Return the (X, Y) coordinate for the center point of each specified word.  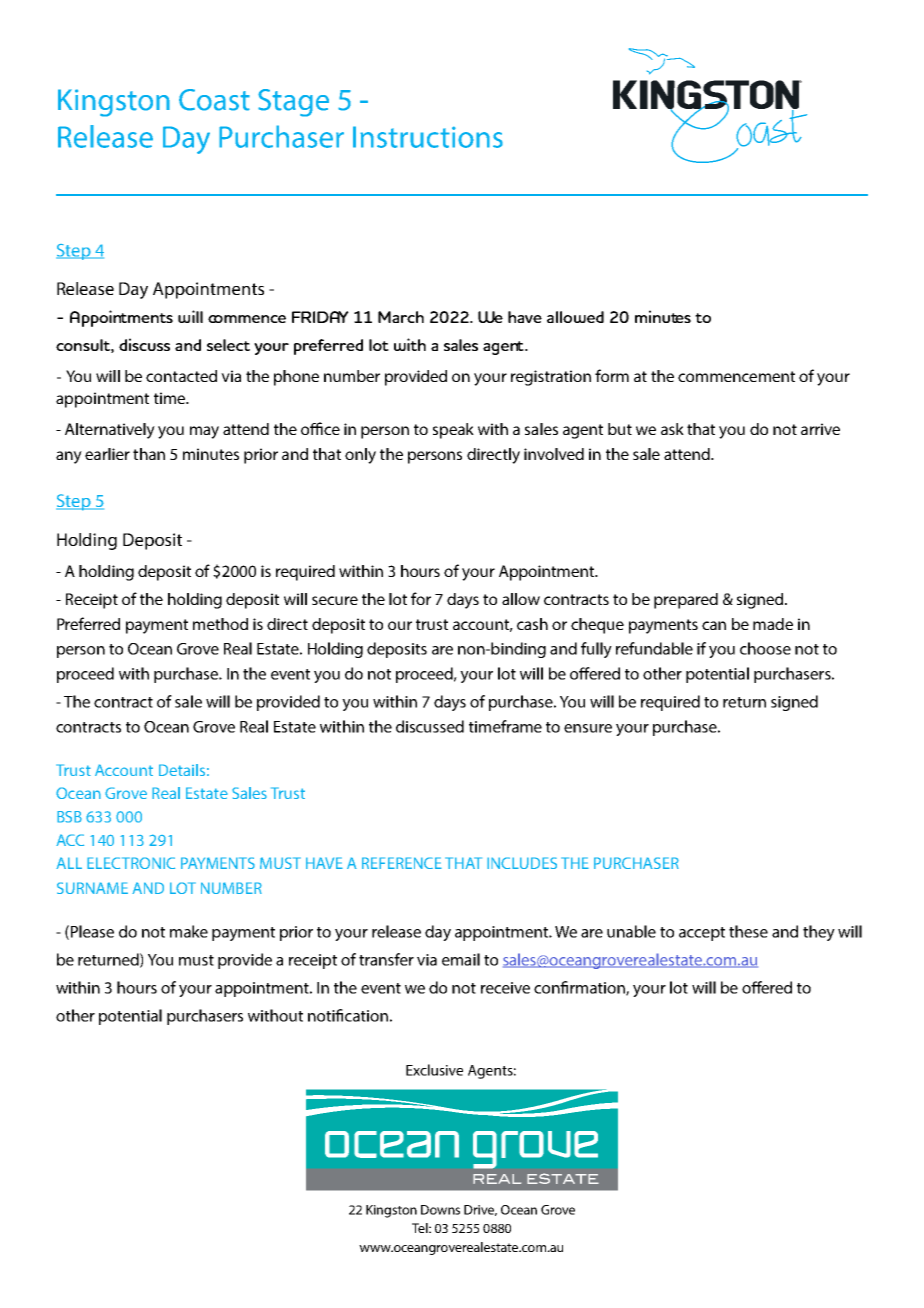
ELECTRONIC (131, 863)
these (748, 931)
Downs (440, 1210)
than (149, 454)
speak (453, 431)
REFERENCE (402, 863)
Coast (214, 100)
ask (672, 429)
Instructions (428, 137)
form (612, 375)
